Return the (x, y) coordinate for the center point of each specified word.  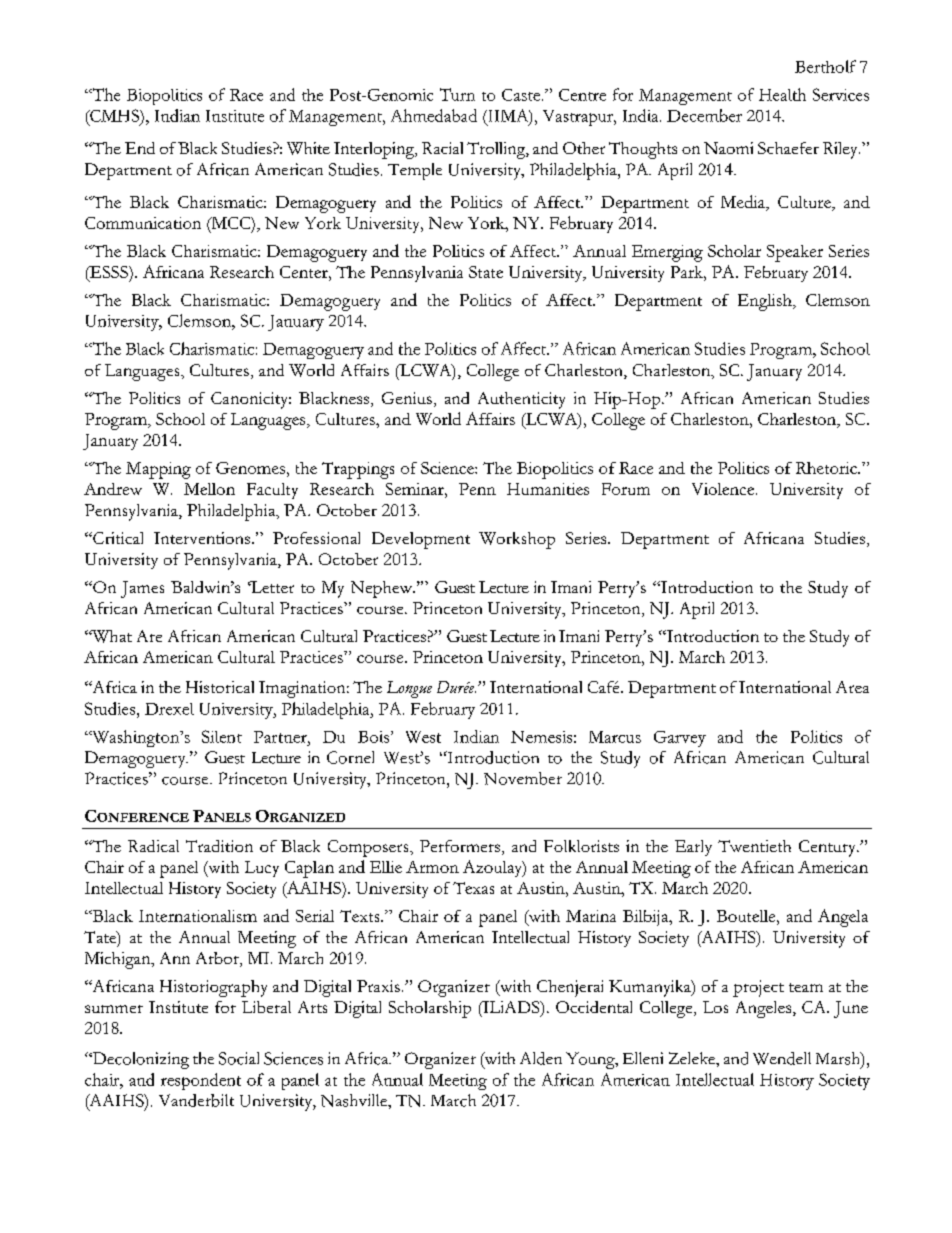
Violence (724, 489)
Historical (220, 687)
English (766, 302)
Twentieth (754, 846)
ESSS (109, 272)
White (308, 148)
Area (852, 687)
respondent (201, 1081)
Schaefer (788, 148)
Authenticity (521, 400)
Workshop (517, 540)
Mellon (209, 489)
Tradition (219, 846)
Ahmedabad (434, 115)
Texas (473, 888)
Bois (375, 737)
